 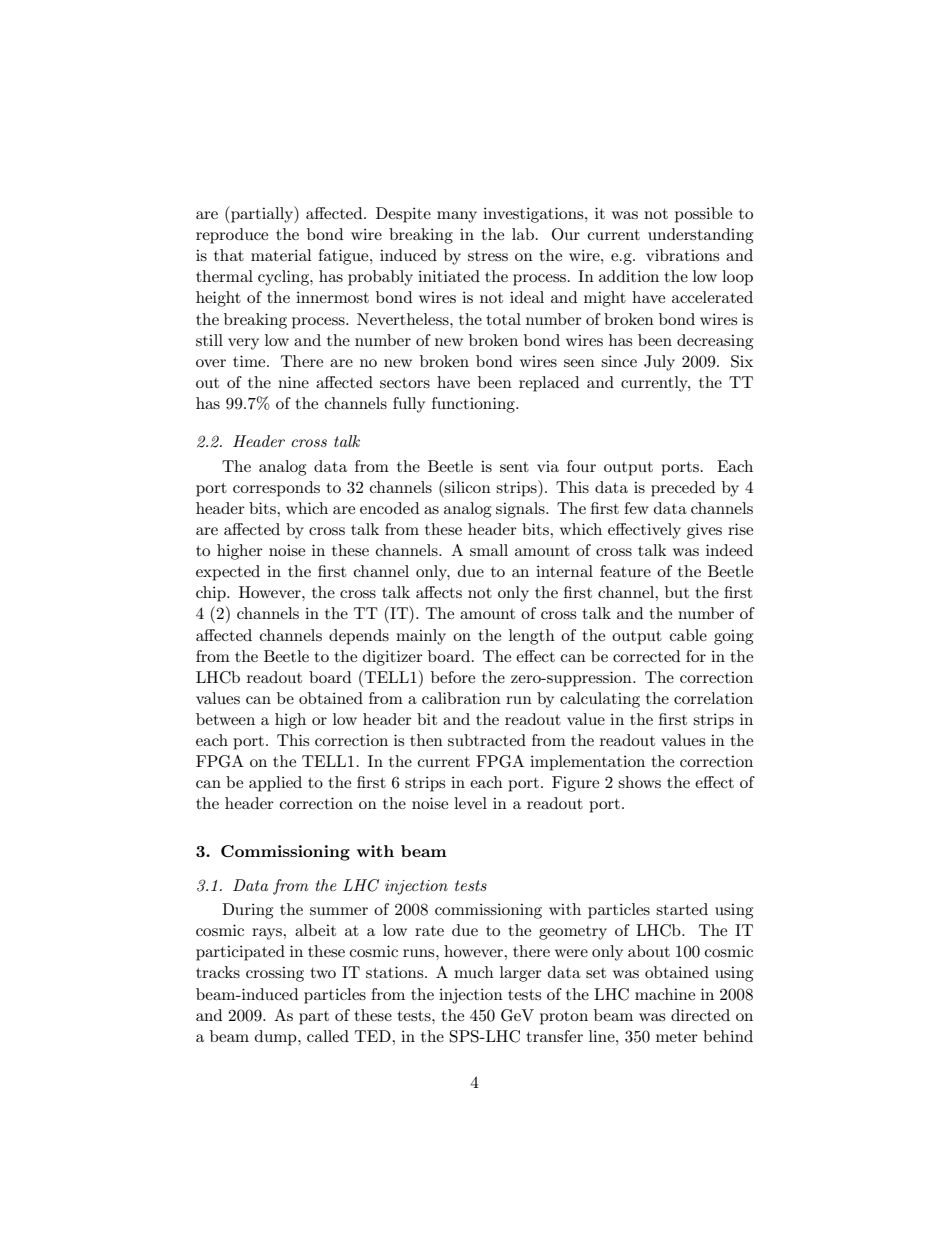 I want to click on correlation, so click(x=713, y=698).
